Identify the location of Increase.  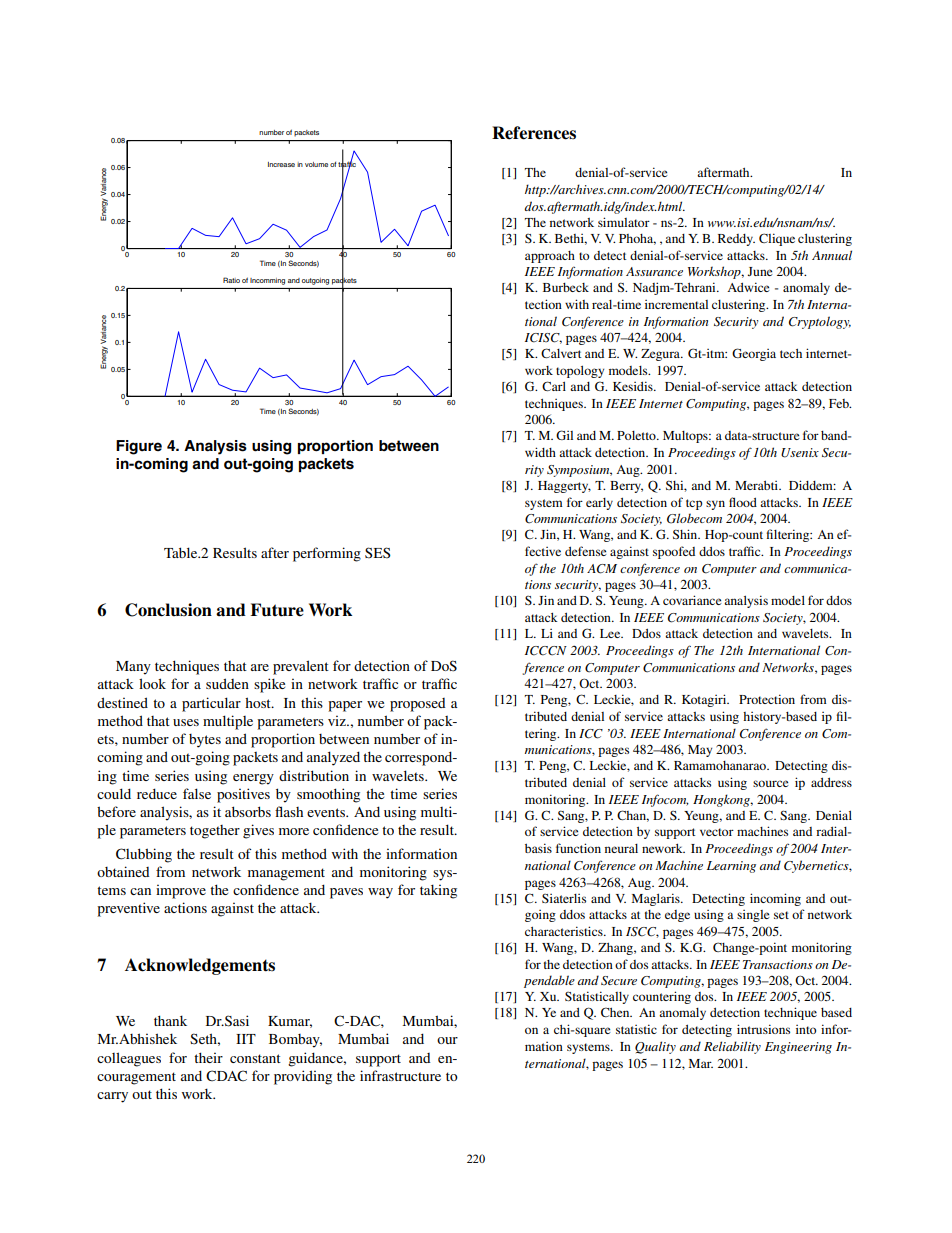
(281, 164).
